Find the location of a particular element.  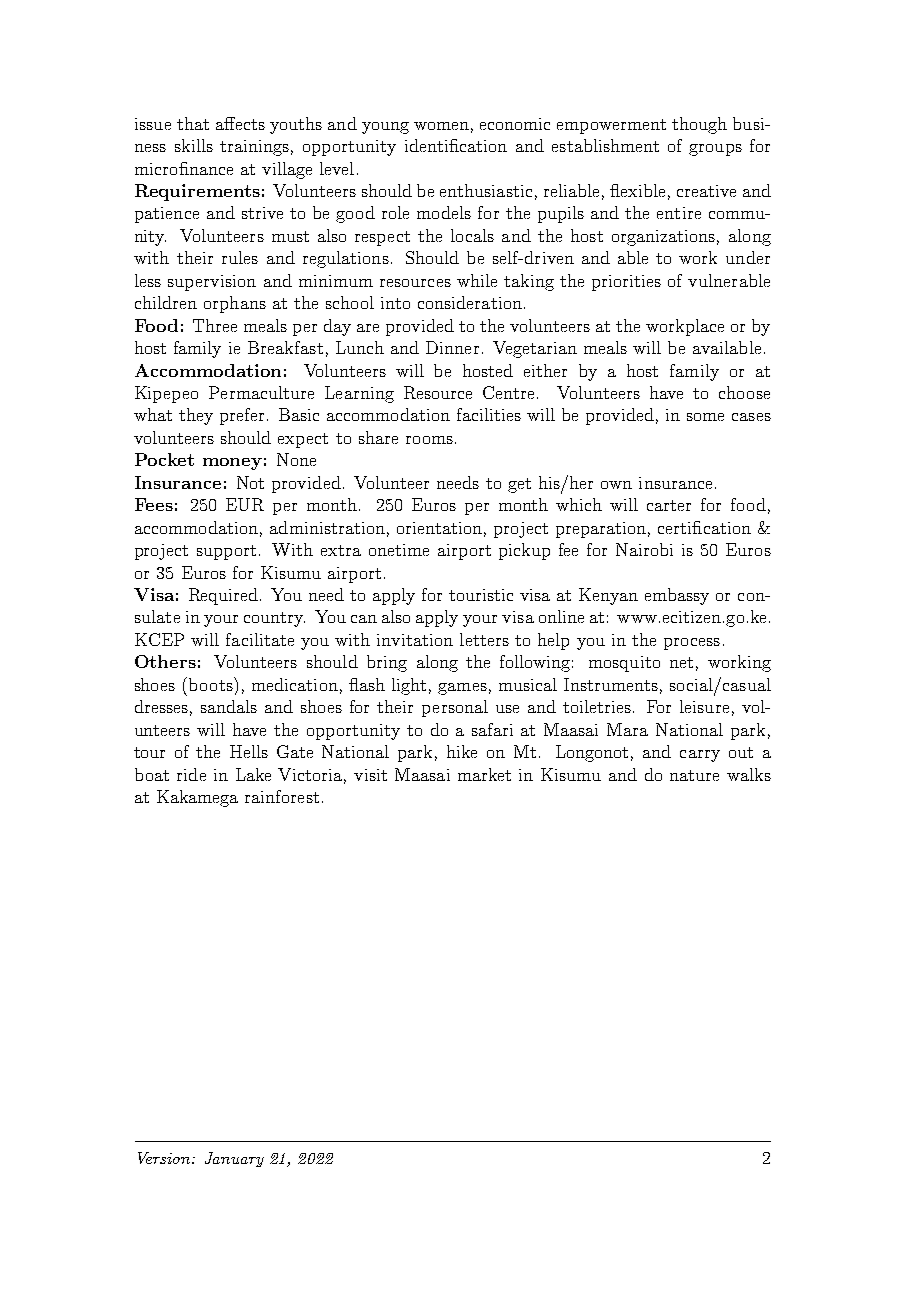

nature is located at coordinates (694, 775).
